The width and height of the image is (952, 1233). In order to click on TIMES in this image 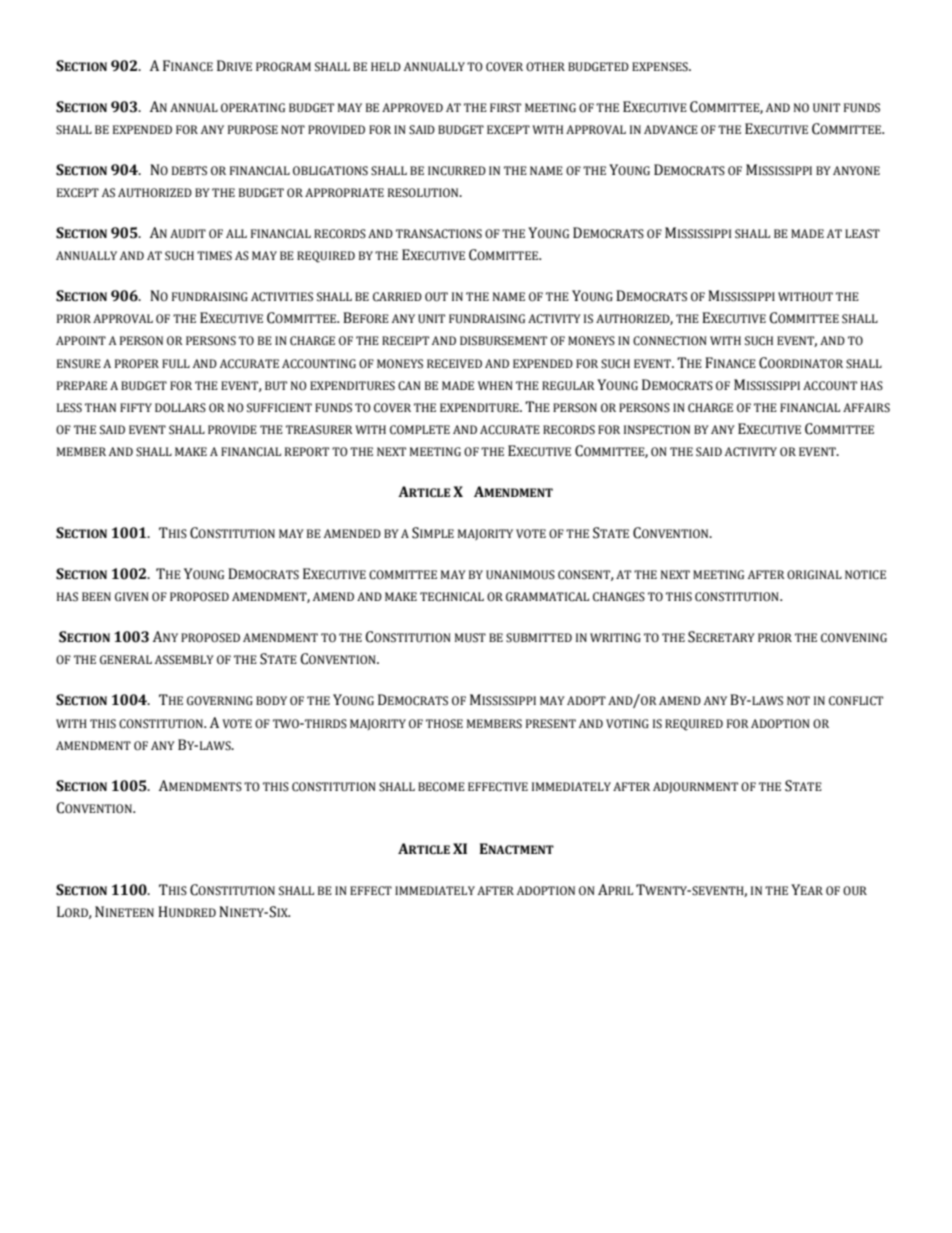, I will do `click(214, 255)`.
